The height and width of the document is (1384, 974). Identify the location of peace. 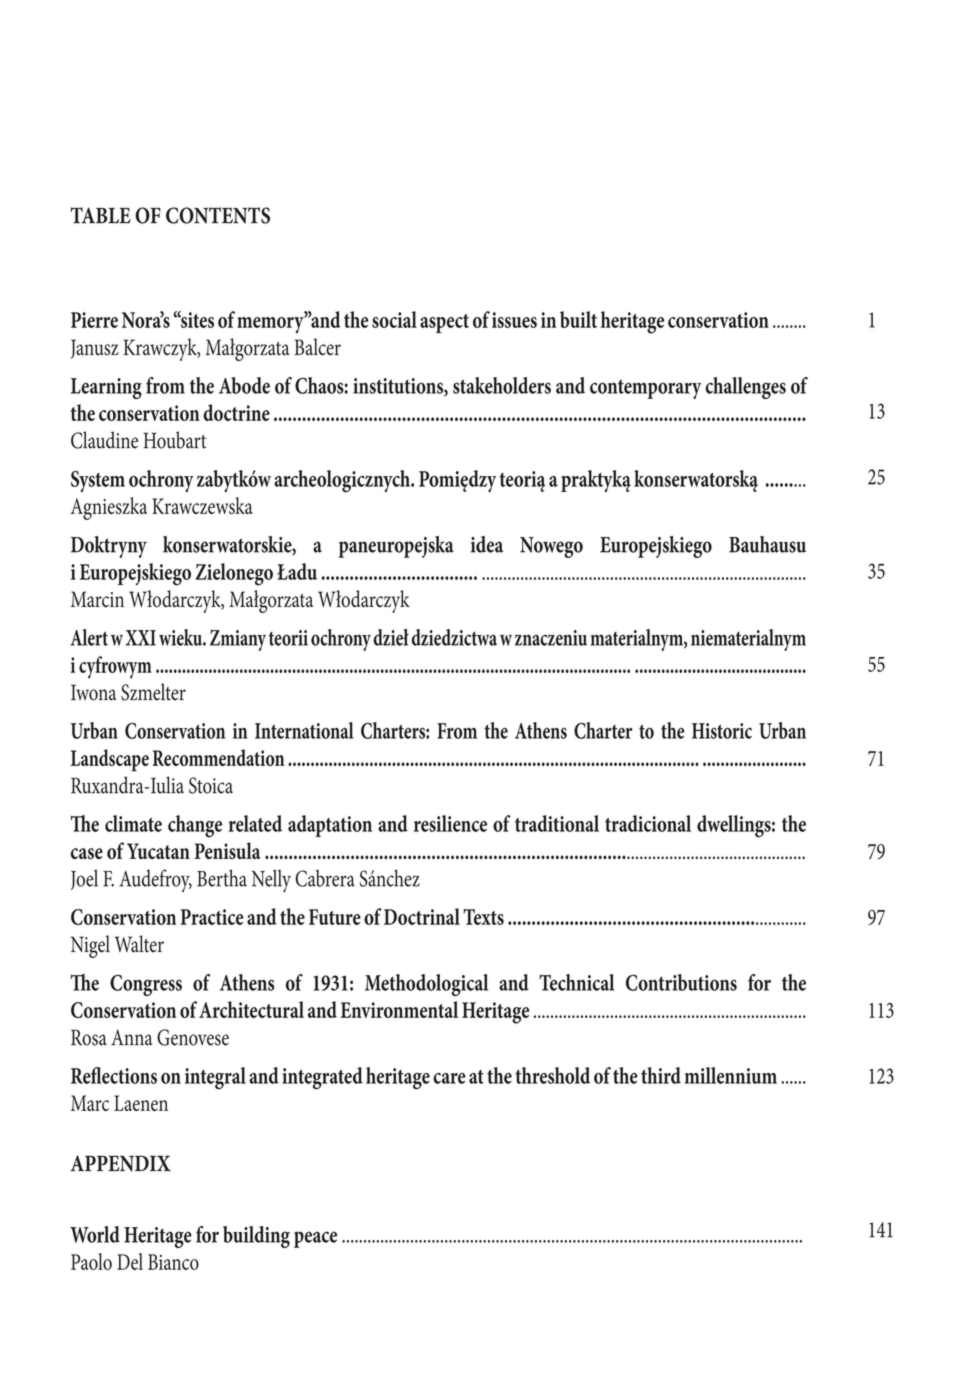
(315, 1239).
